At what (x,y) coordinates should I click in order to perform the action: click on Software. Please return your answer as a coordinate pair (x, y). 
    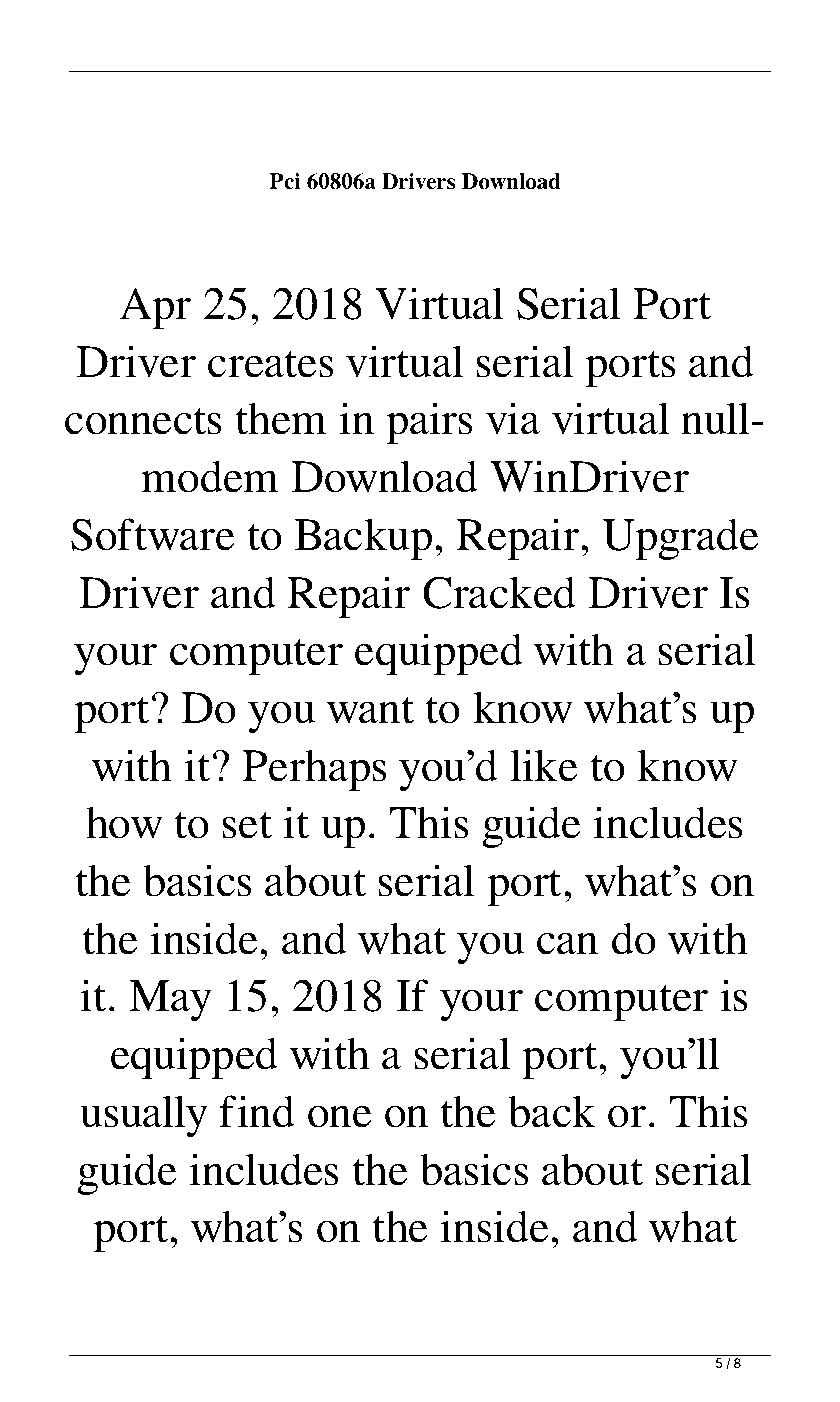
    Looking at the image, I should click on (153, 534).
